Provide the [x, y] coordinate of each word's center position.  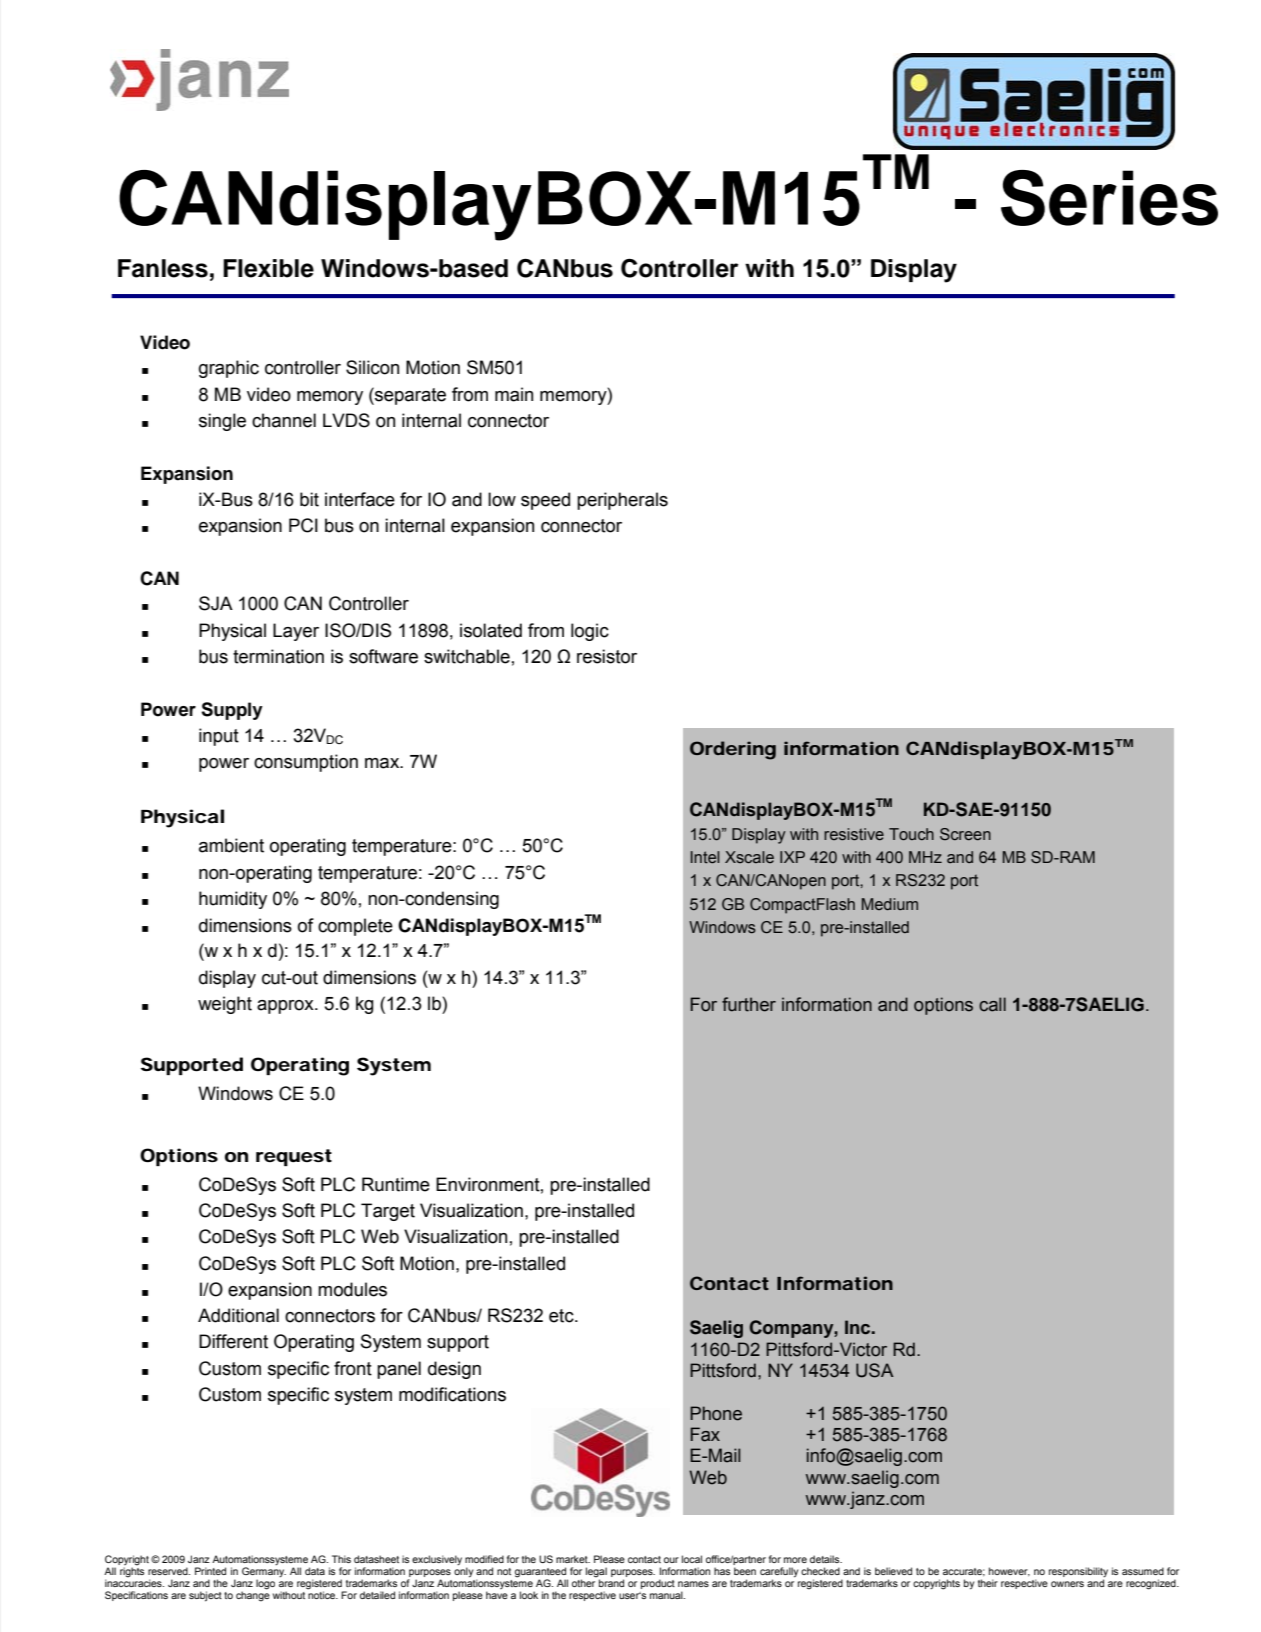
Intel [705, 857]
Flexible [268, 268]
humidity [233, 900]
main [514, 394]
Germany [264, 1573]
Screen [965, 834]
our [671, 1560]
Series [1109, 198]
